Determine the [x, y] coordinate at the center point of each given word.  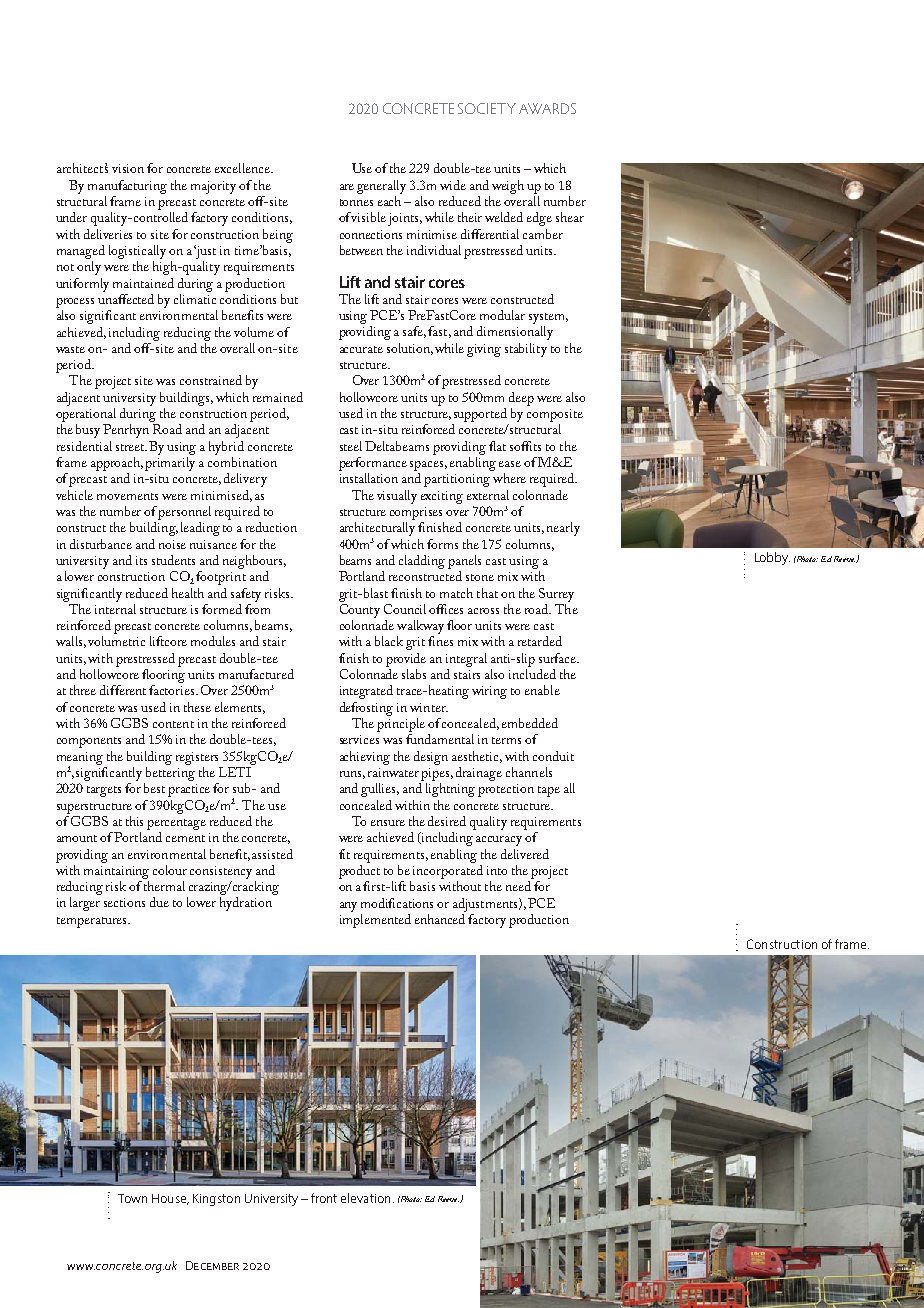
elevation [365, 1198]
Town [132, 1198]
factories [173, 690]
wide [453, 185]
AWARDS [547, 108]
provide [406, 660]
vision [128, 168]
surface [559, 658]
